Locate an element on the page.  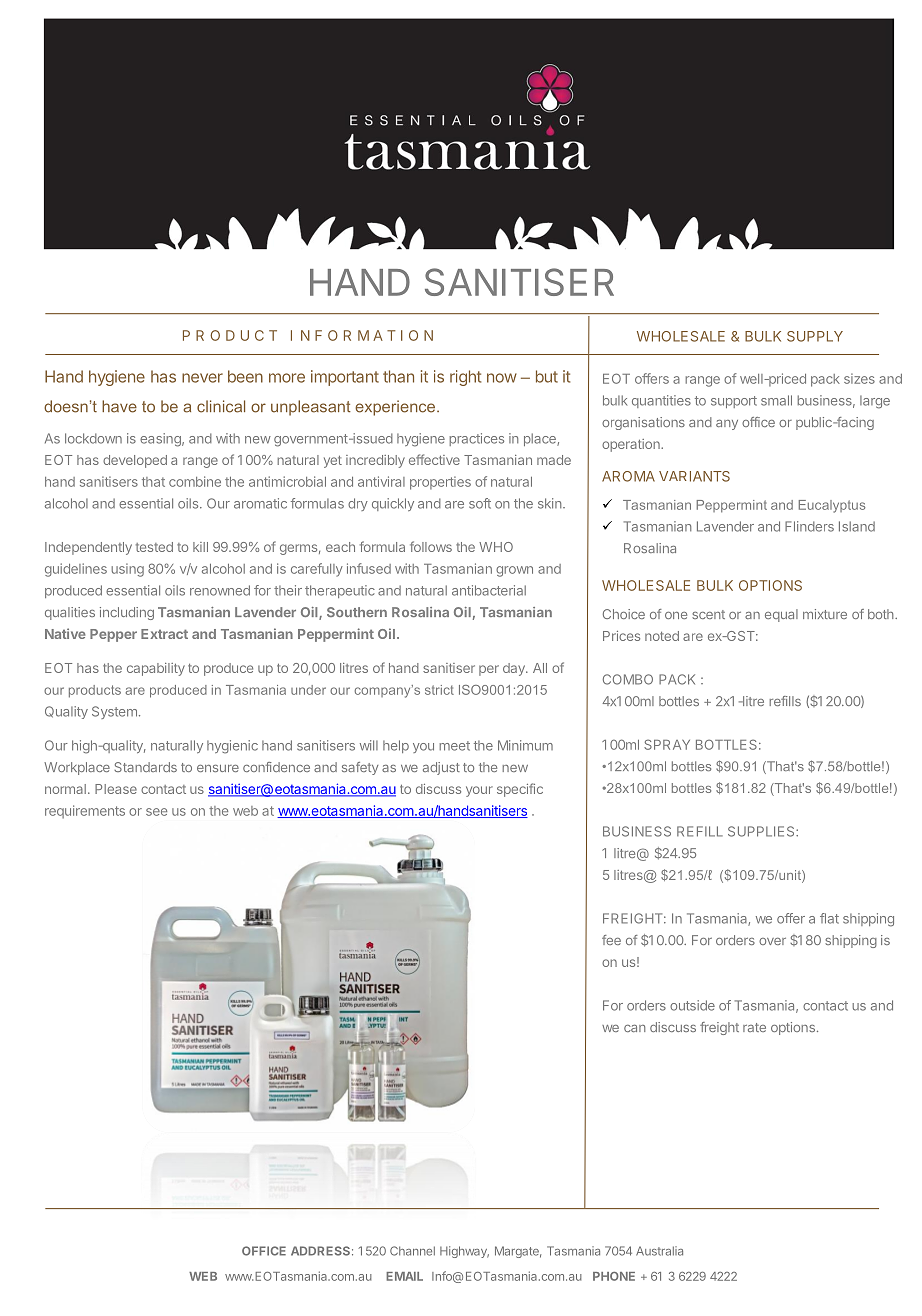
right is located at coordinates (465, 378).
